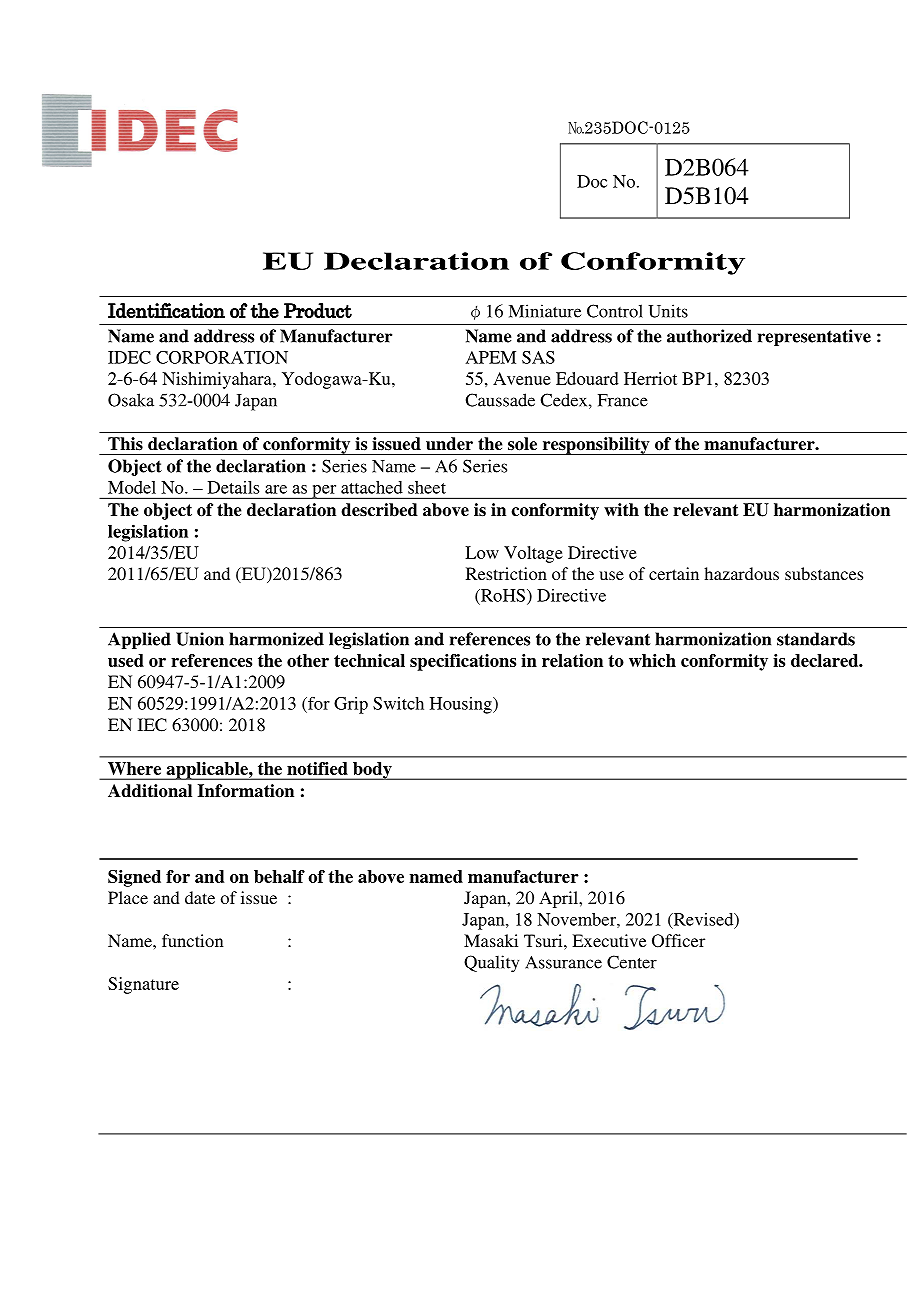  What do you see at coordinates (193, 940) in the screenshot?
I see `function` at bounding box center [193, 940].
